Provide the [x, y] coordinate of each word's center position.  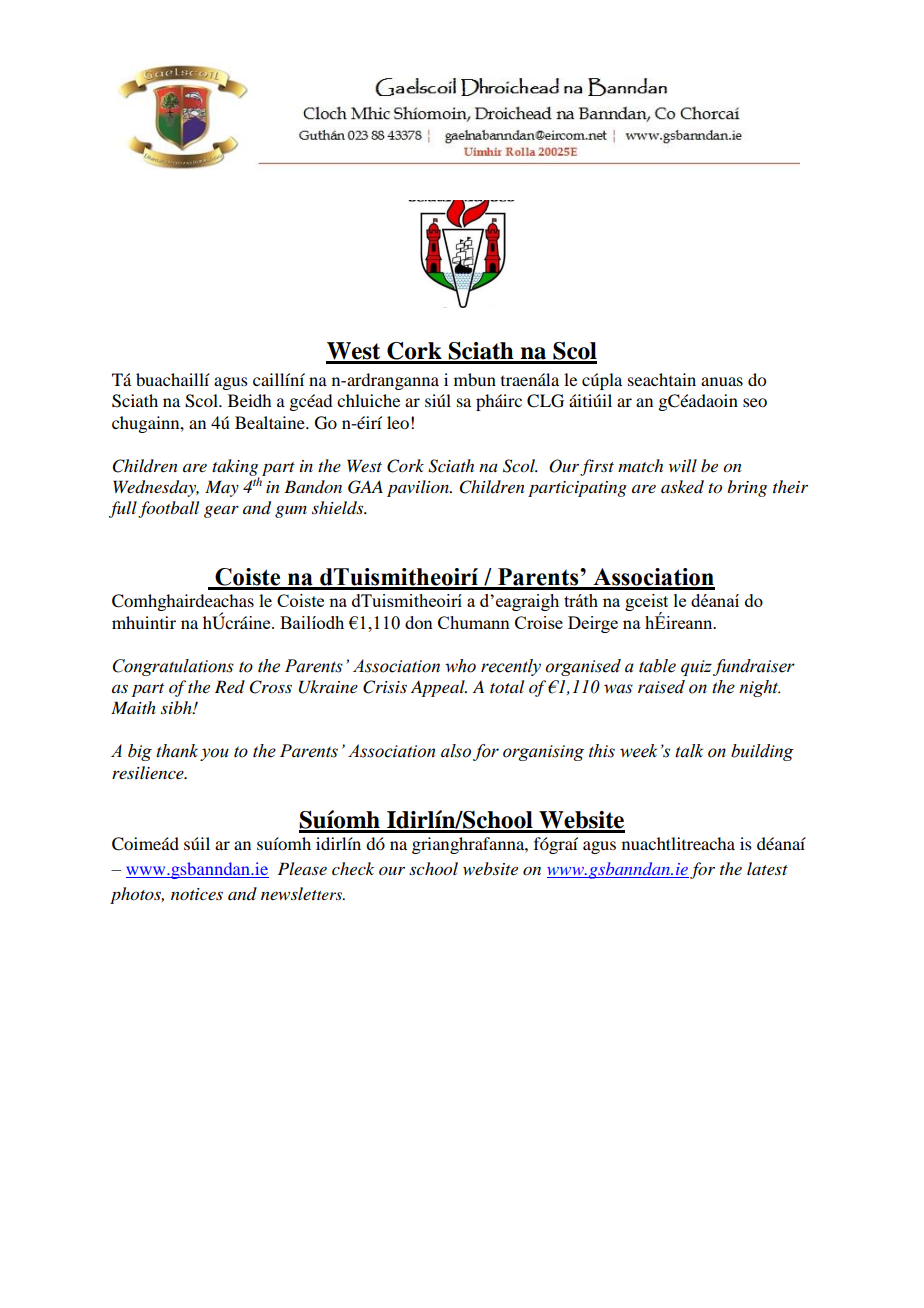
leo [398, 422]
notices [197, 894]
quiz [696, 668]
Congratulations [173, 667]
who [460, 666]
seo [755, 402]
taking [236, 468]
